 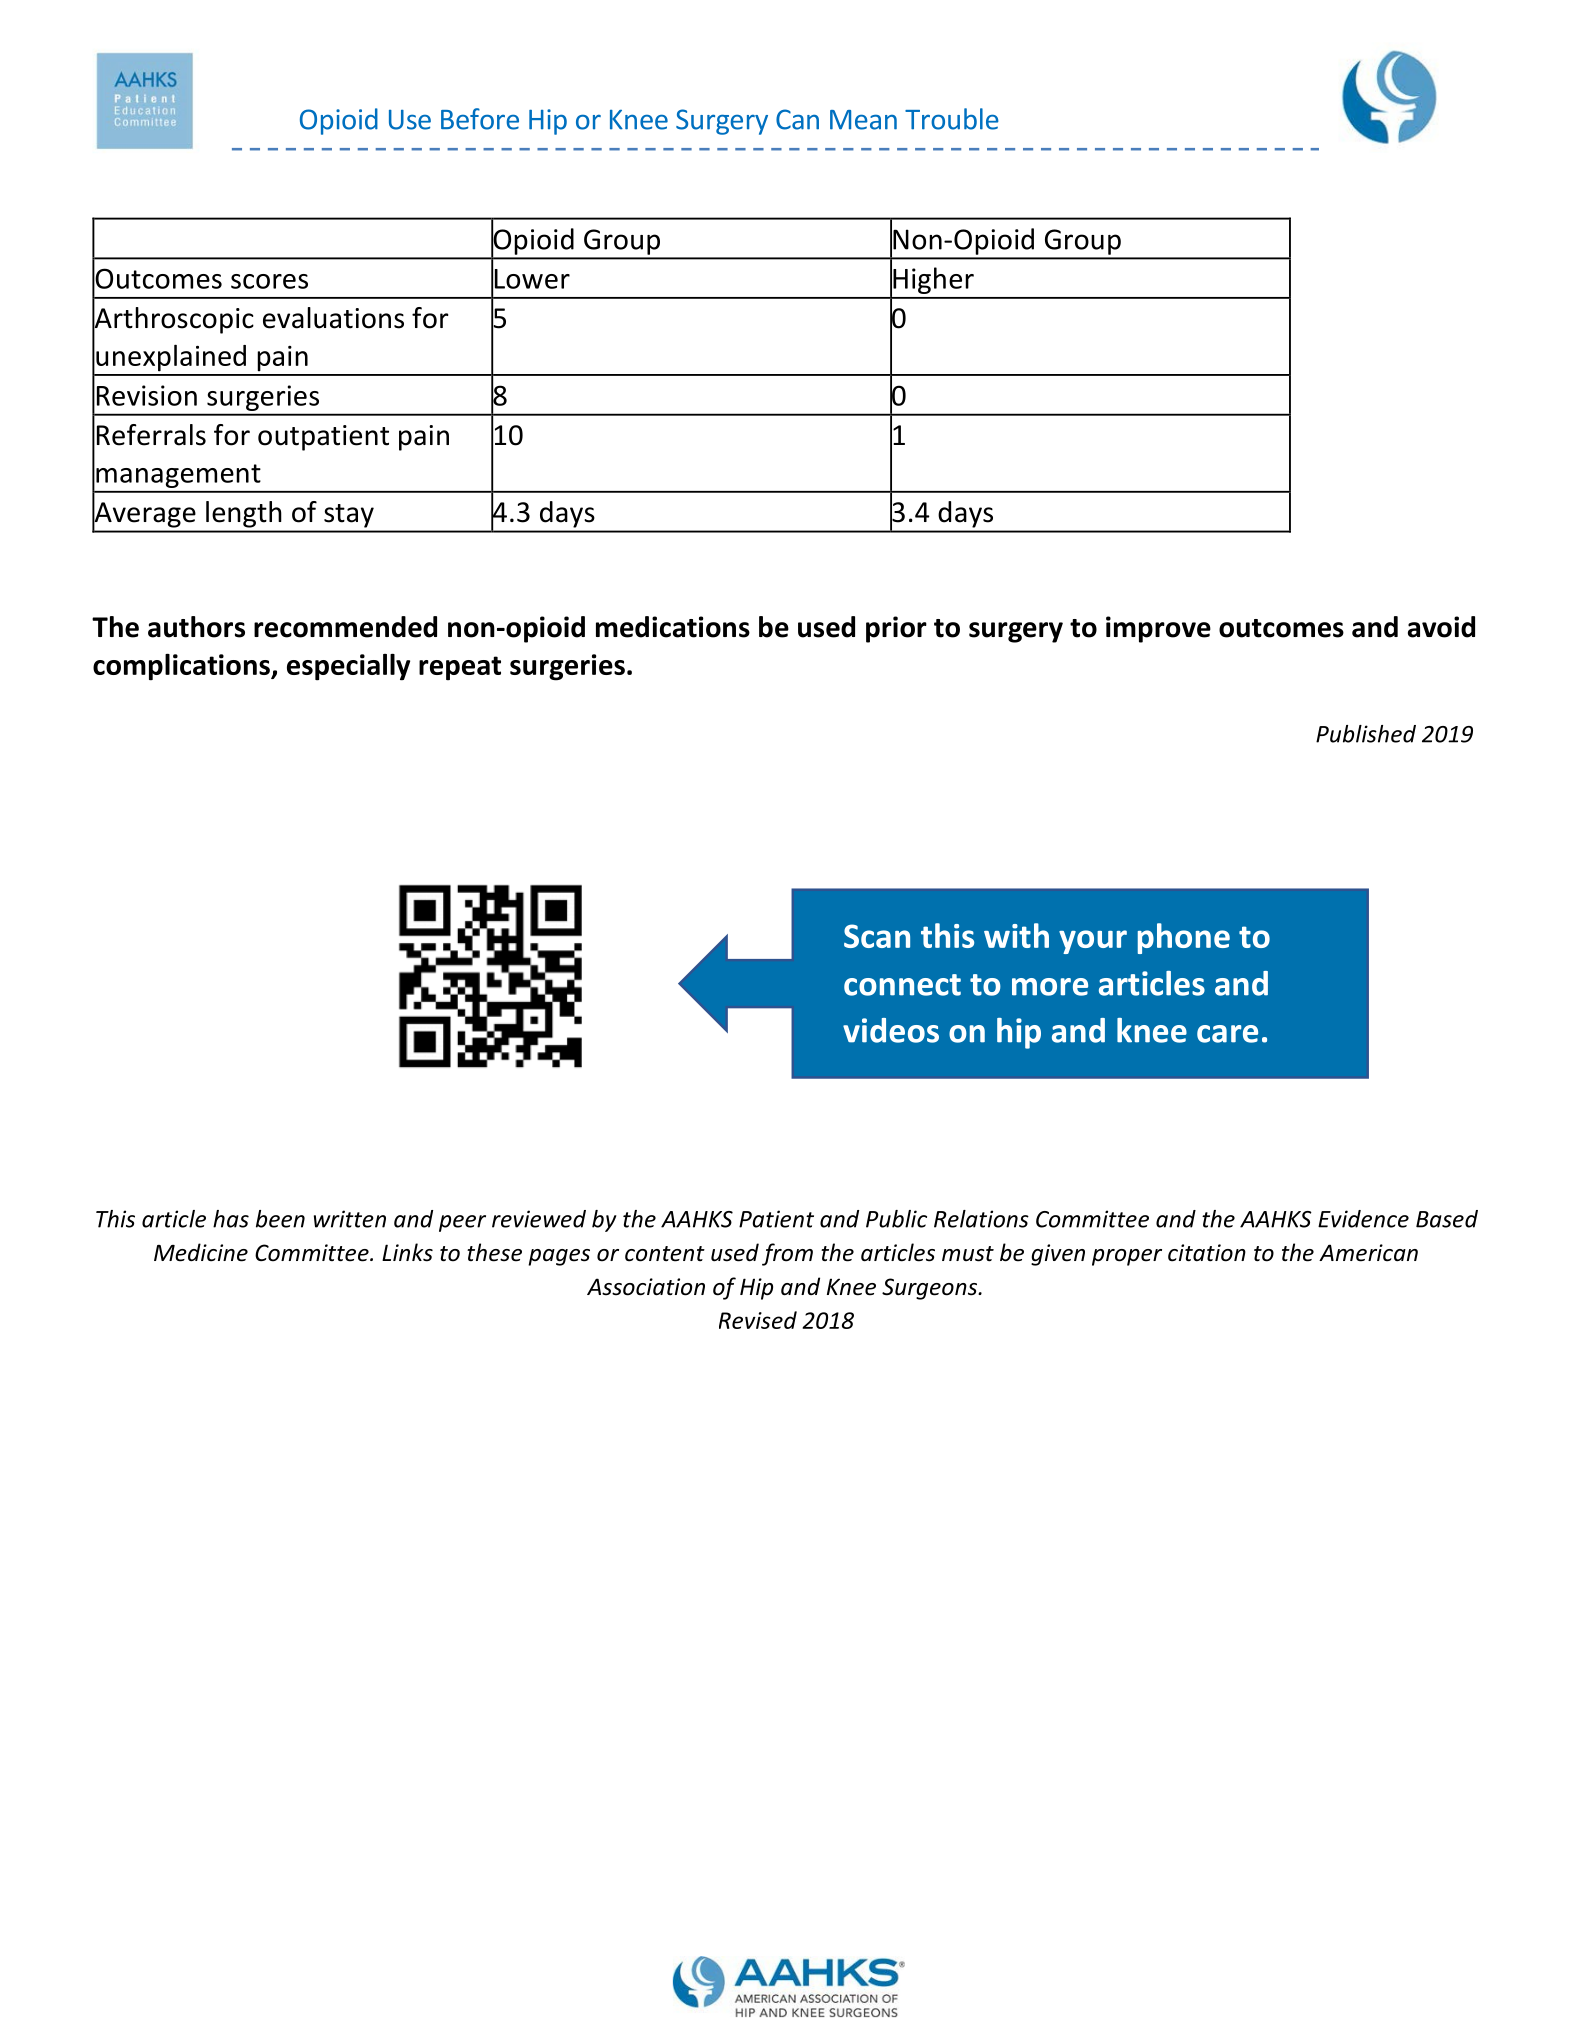 I want to click on Published, so click(x=1366, y=734).
